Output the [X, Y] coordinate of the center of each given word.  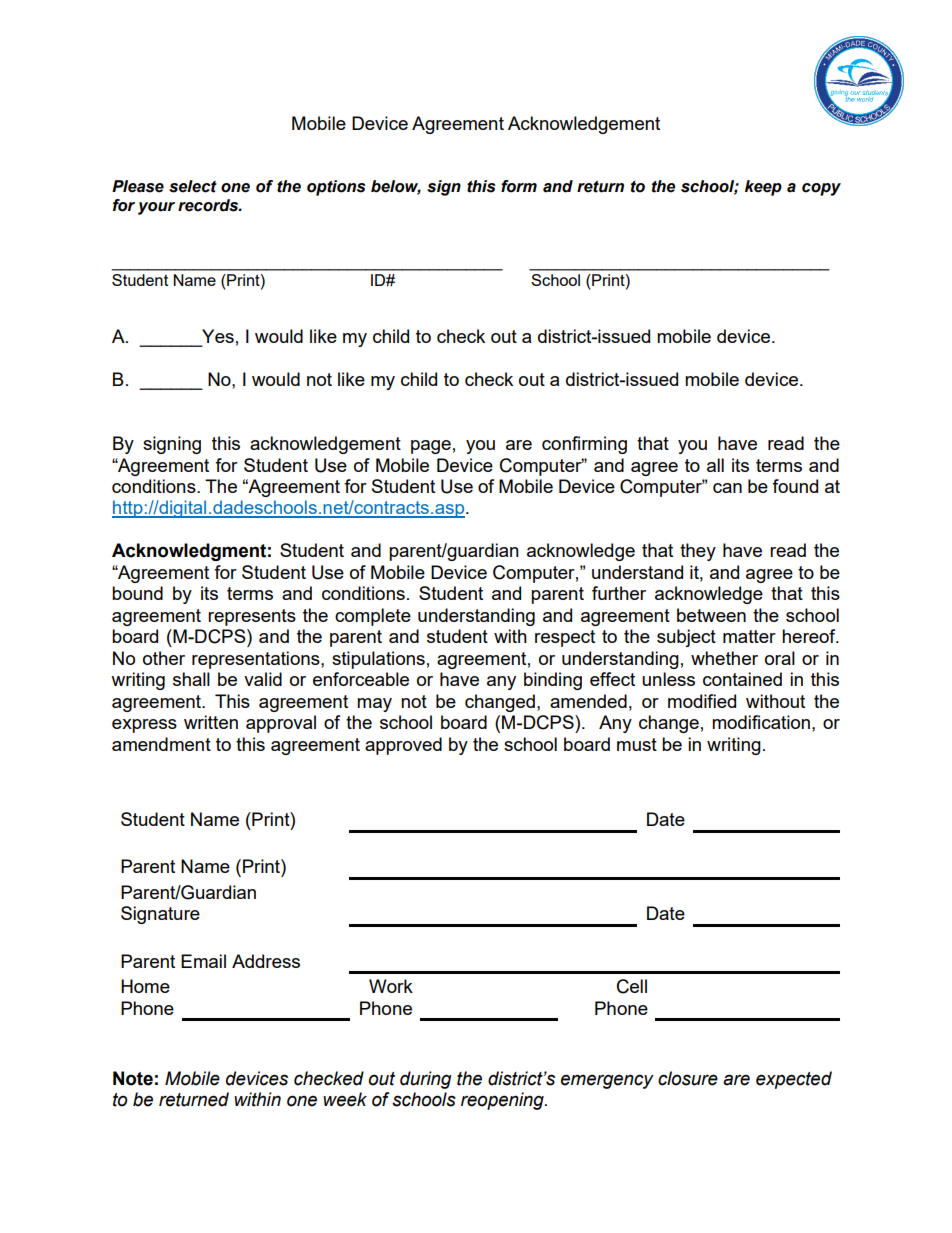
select [193, 186]
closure [688, 1078]
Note [133, 1078]
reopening [503, 1101]
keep [763, 188]
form [519, 186]
